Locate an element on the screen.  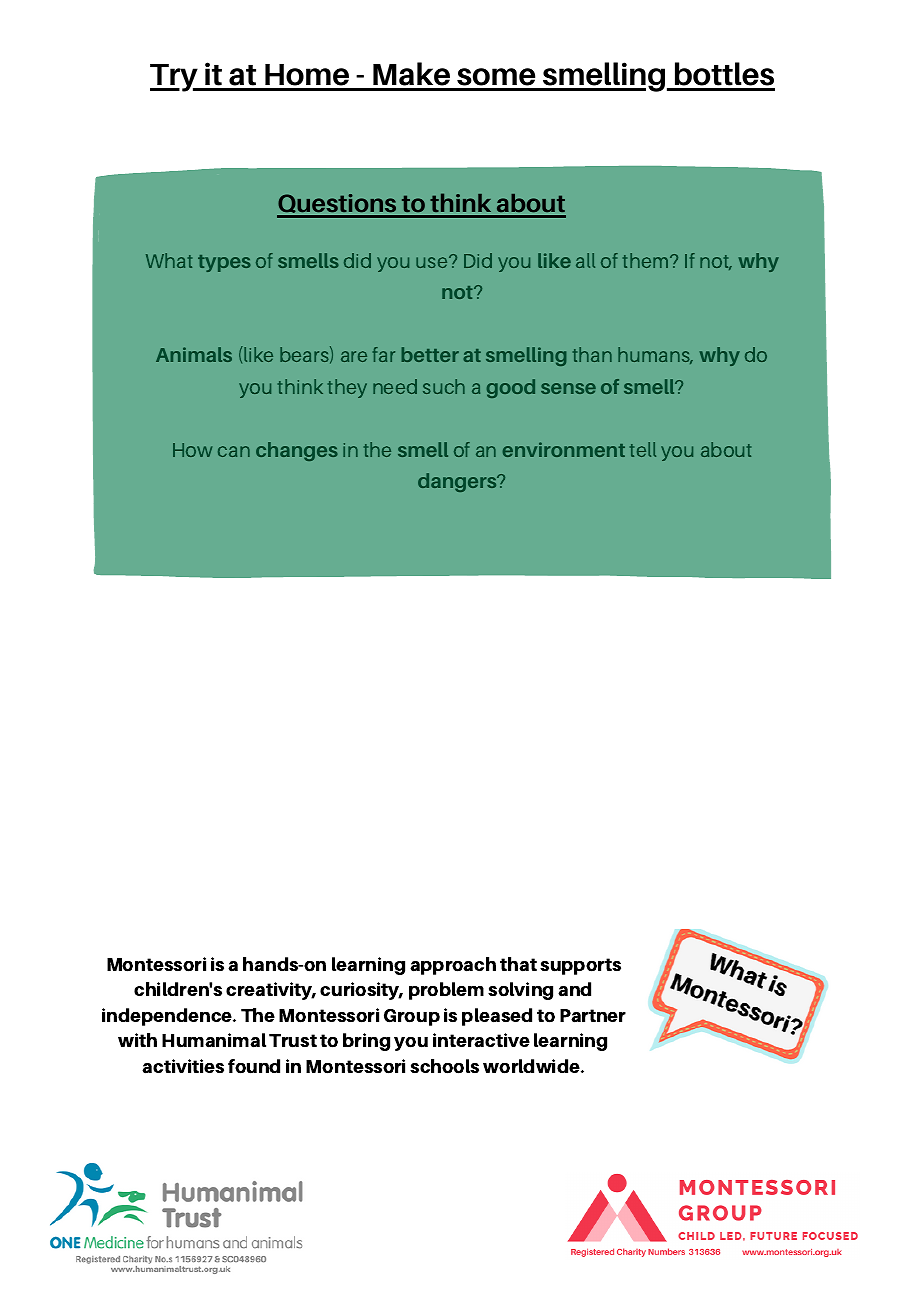
changes is located at coordinates (297, 451).
